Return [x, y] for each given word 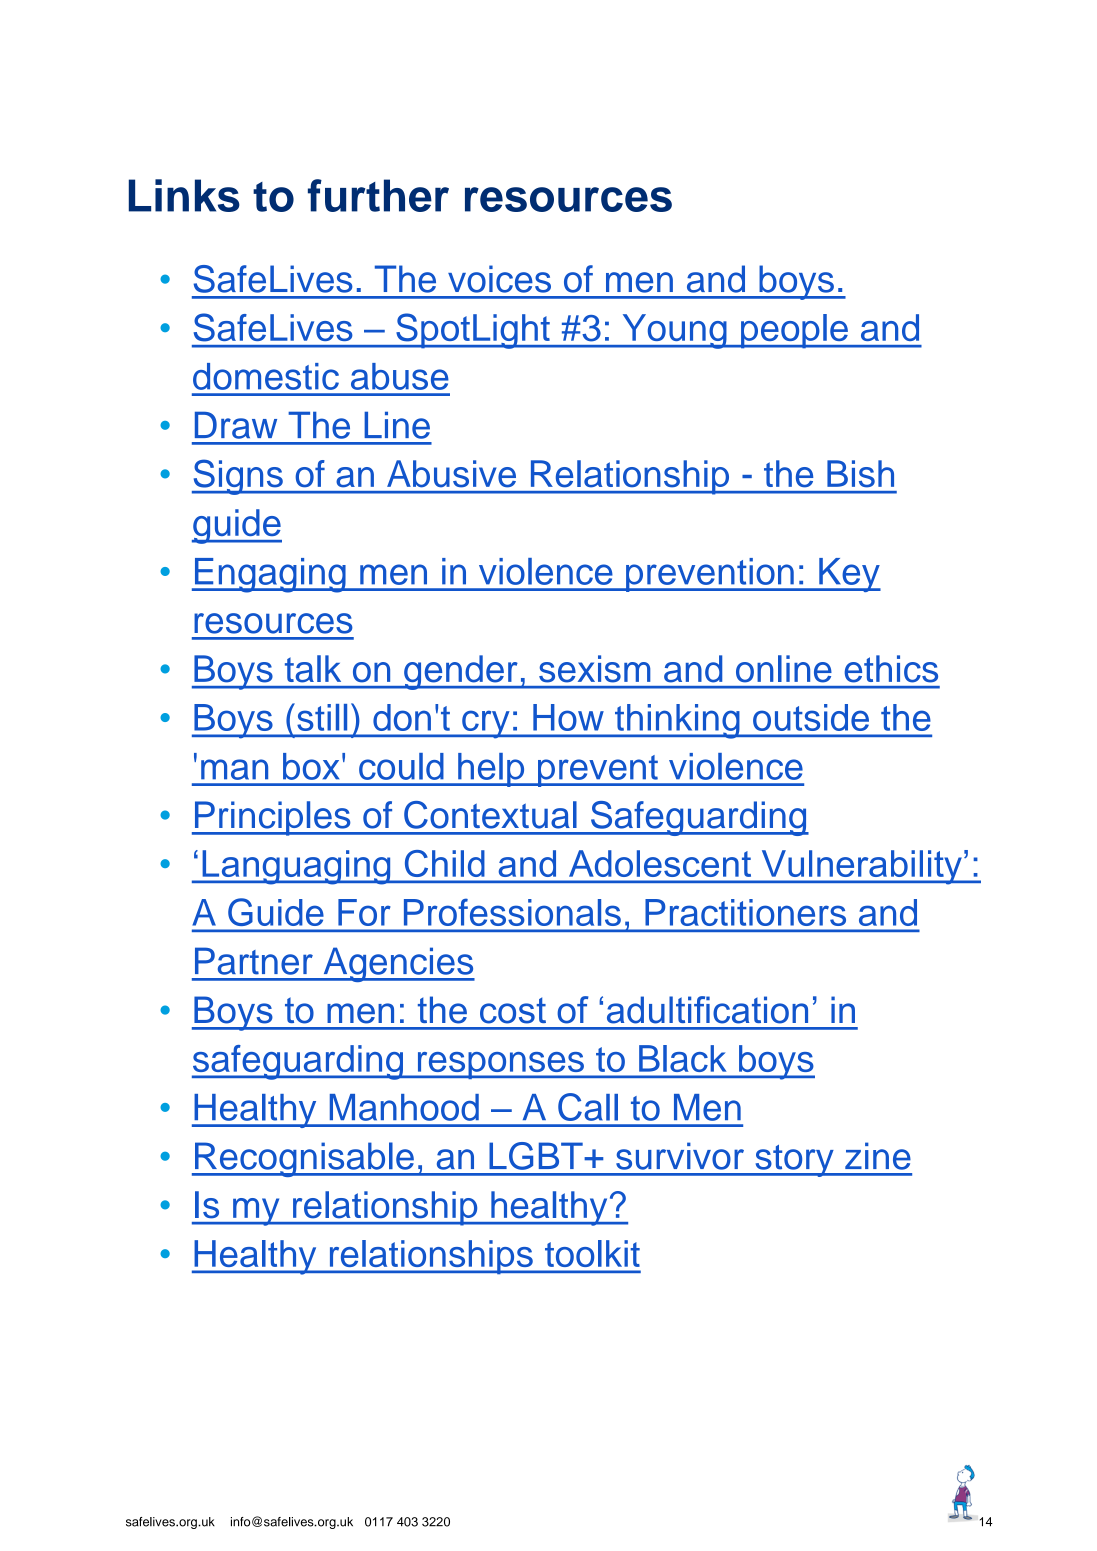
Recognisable [304, 1159]
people [794, 331]
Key [849, 575]
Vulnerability [861, 867]
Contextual [490, 815]
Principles [272, 818]
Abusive [451, 473]
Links [184, 195]
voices [499, 279]
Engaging [270, 575]
